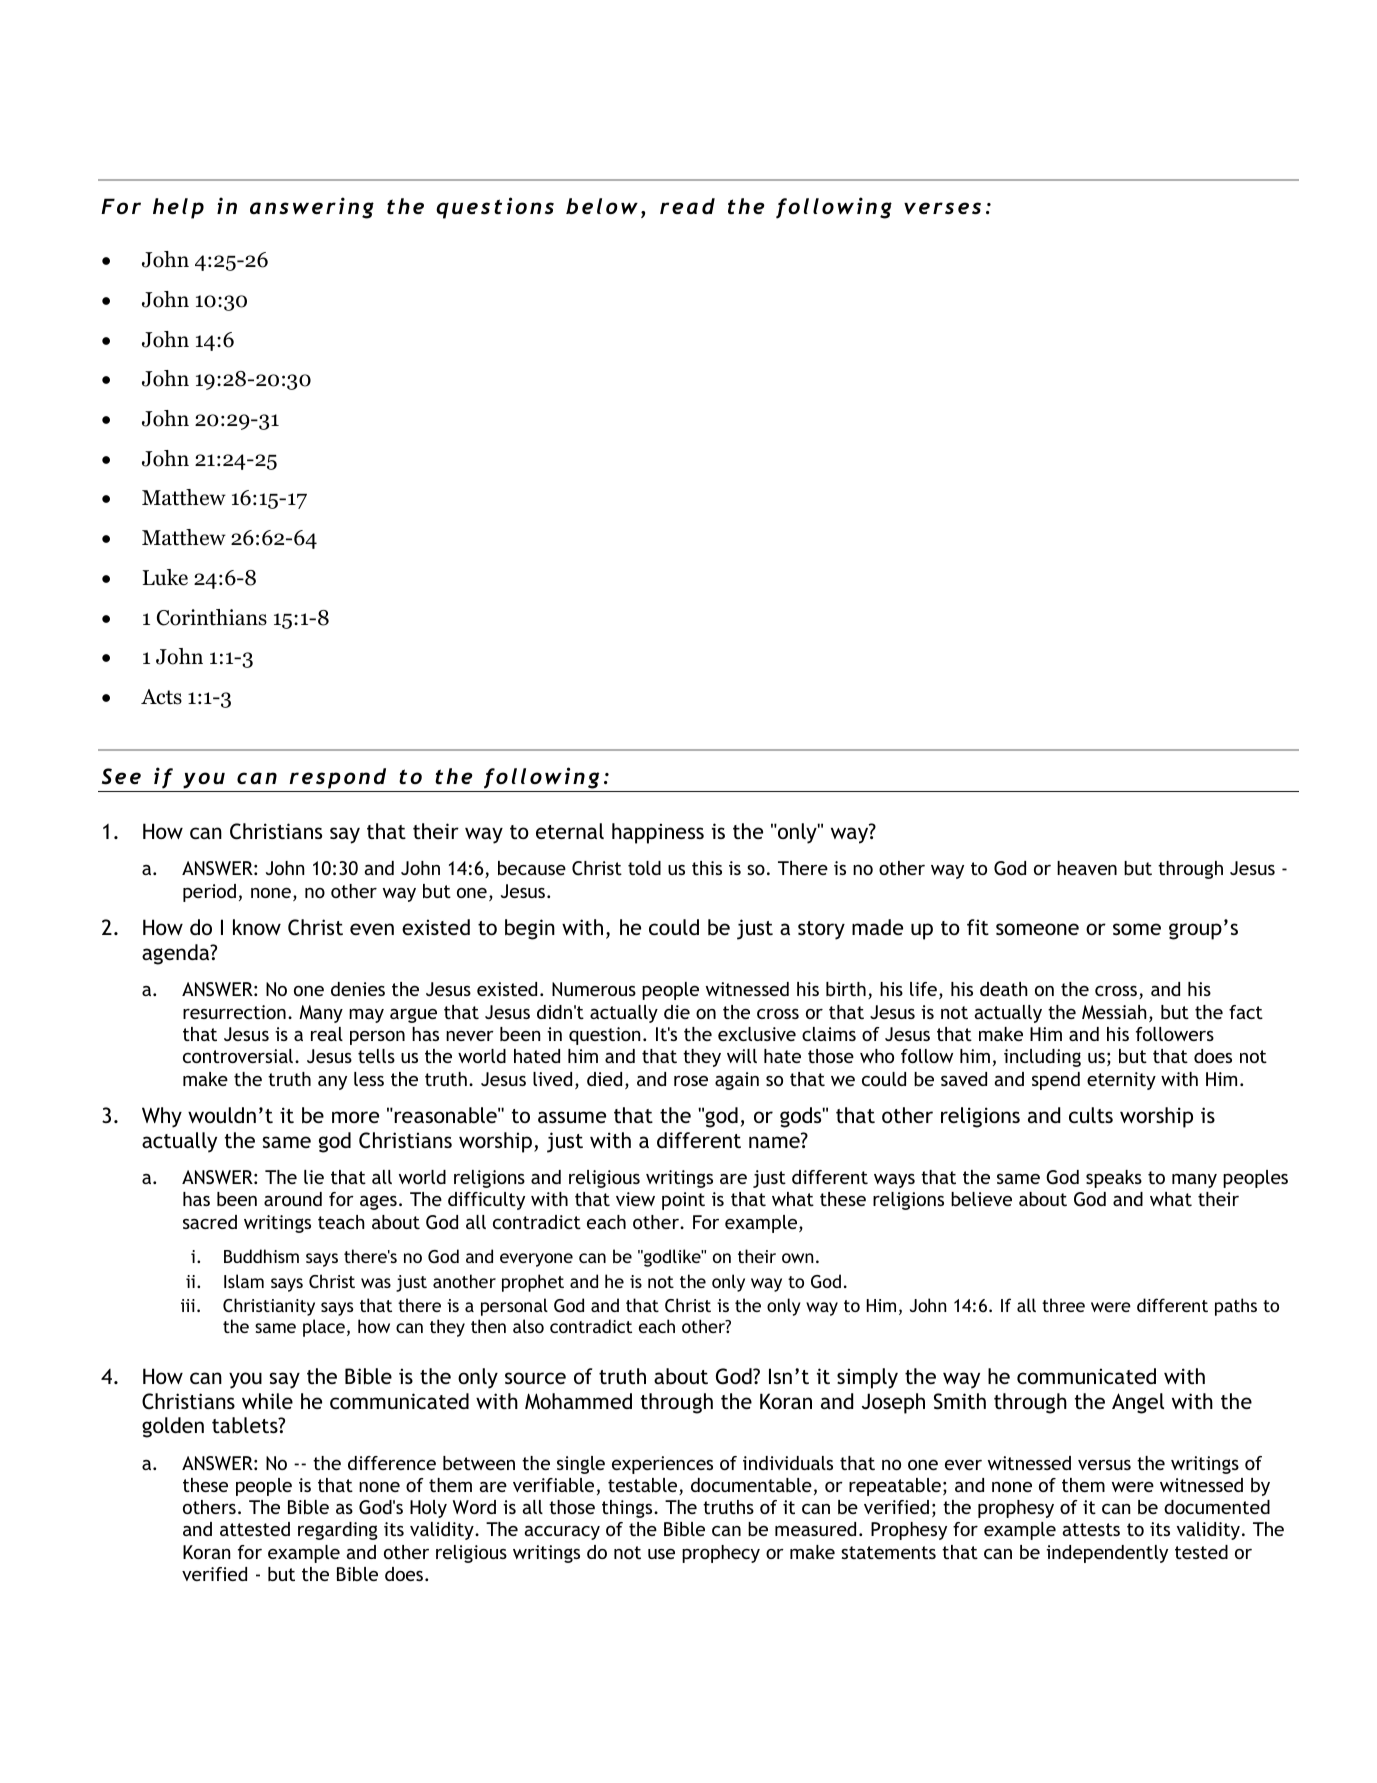  What do you see at coordinates (1091, 1529) in the image?
I see `attests` at bounding box center [1091, 1529].
